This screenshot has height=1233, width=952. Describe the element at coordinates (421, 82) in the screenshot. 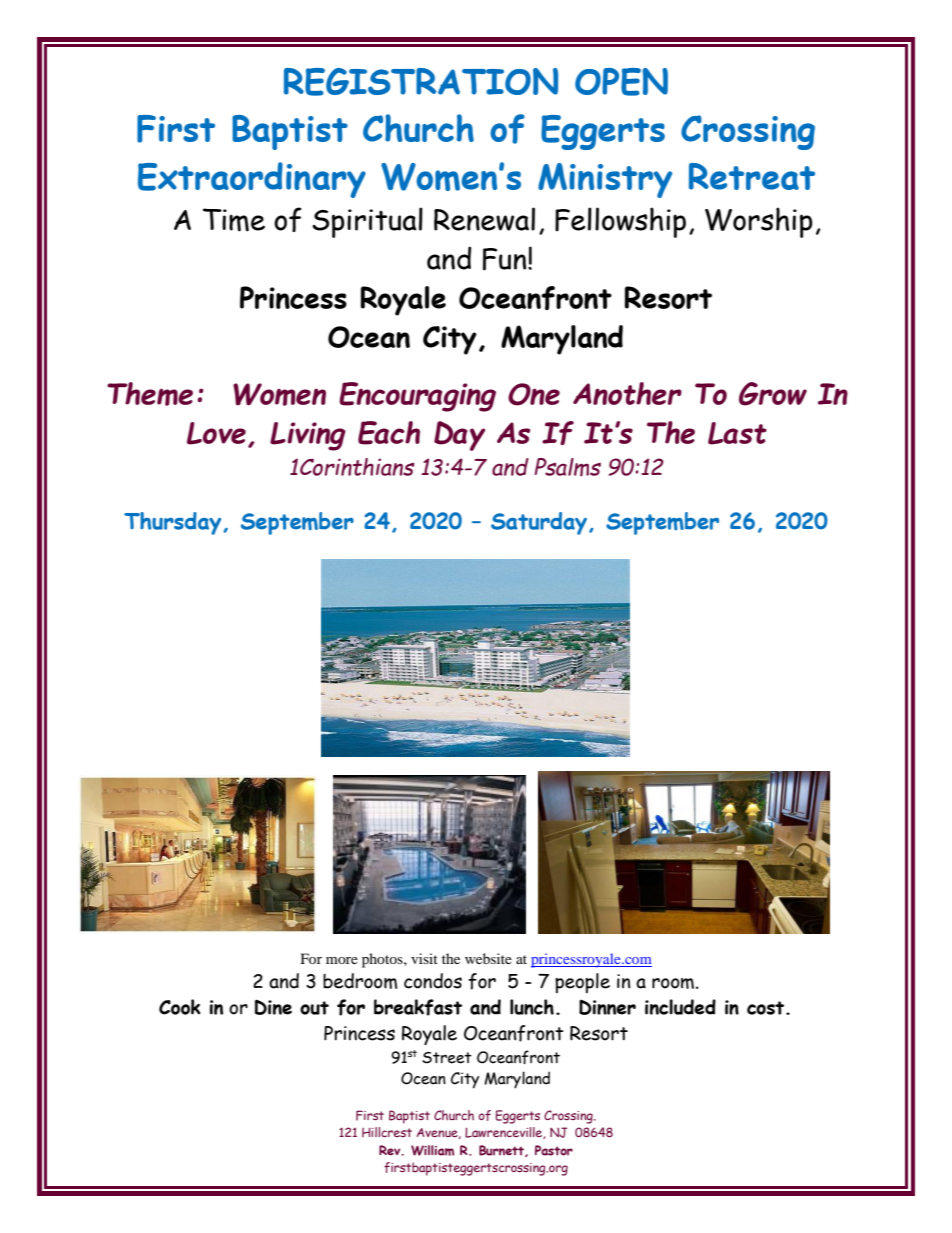

I see `REGISTRATION` at that location.
